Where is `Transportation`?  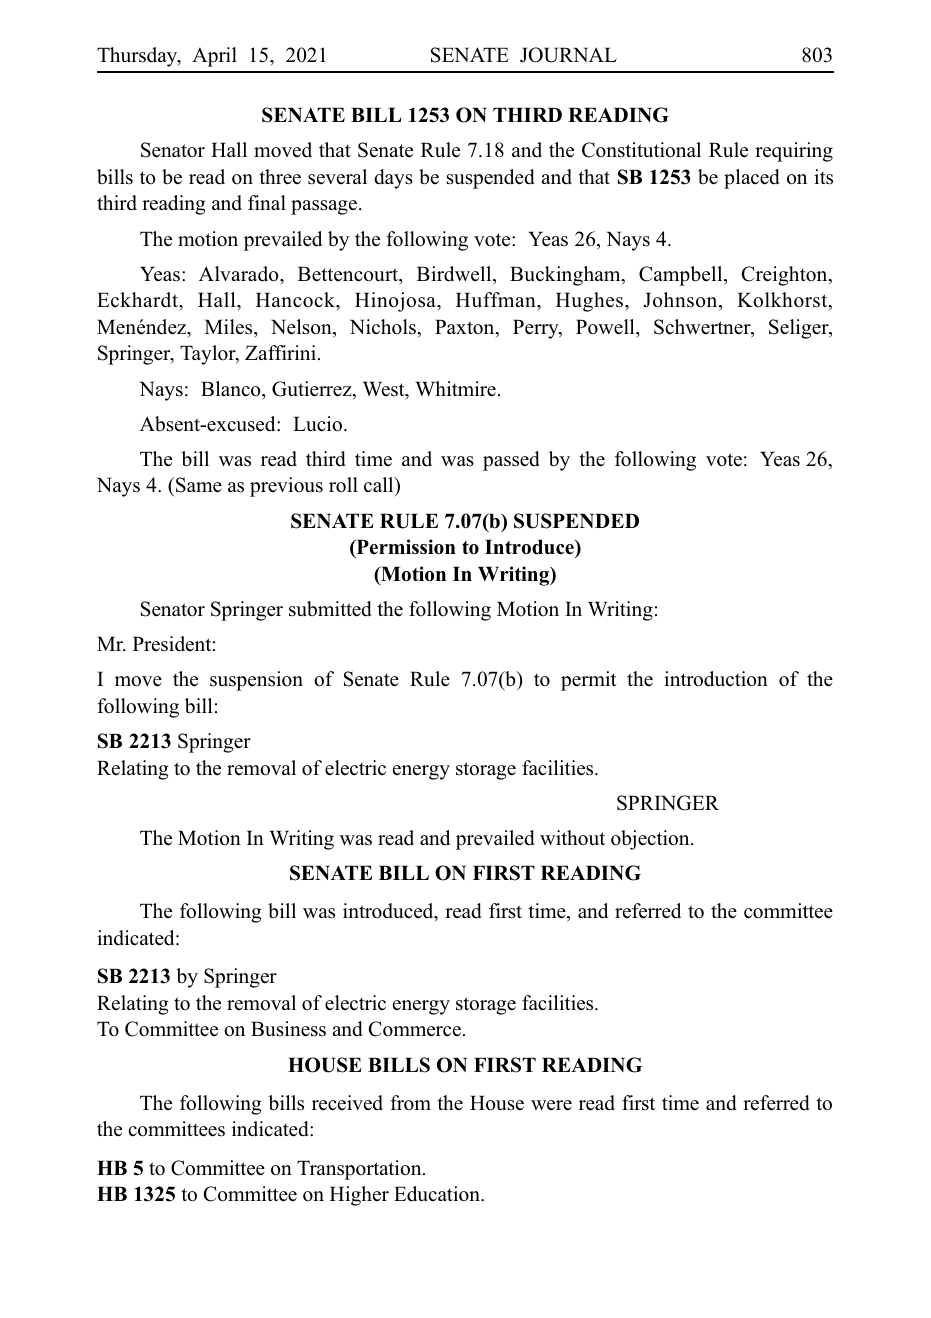
Transportation is located at coordinates (360, 1170).
